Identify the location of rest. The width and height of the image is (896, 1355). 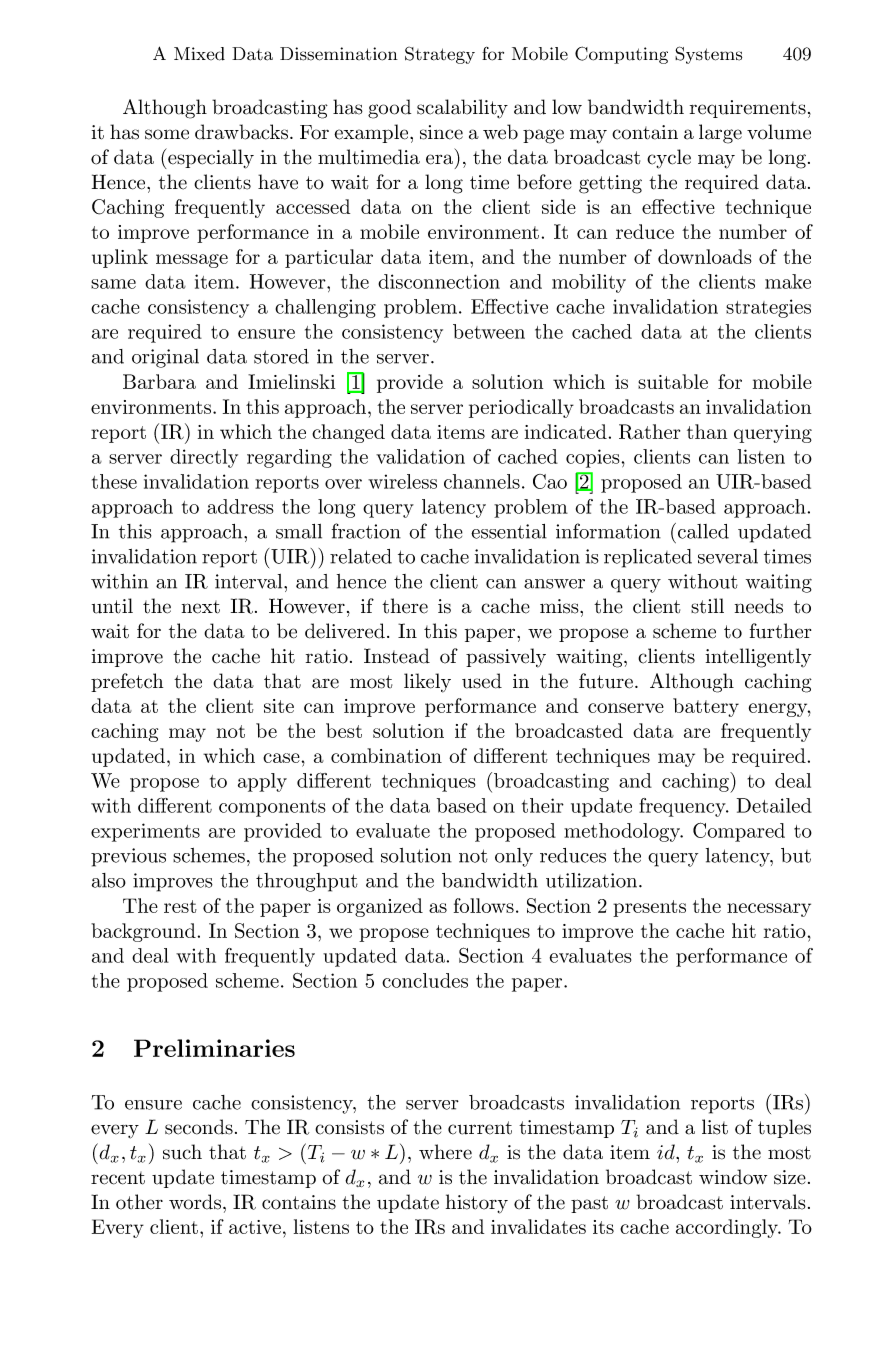
(180, 906).
